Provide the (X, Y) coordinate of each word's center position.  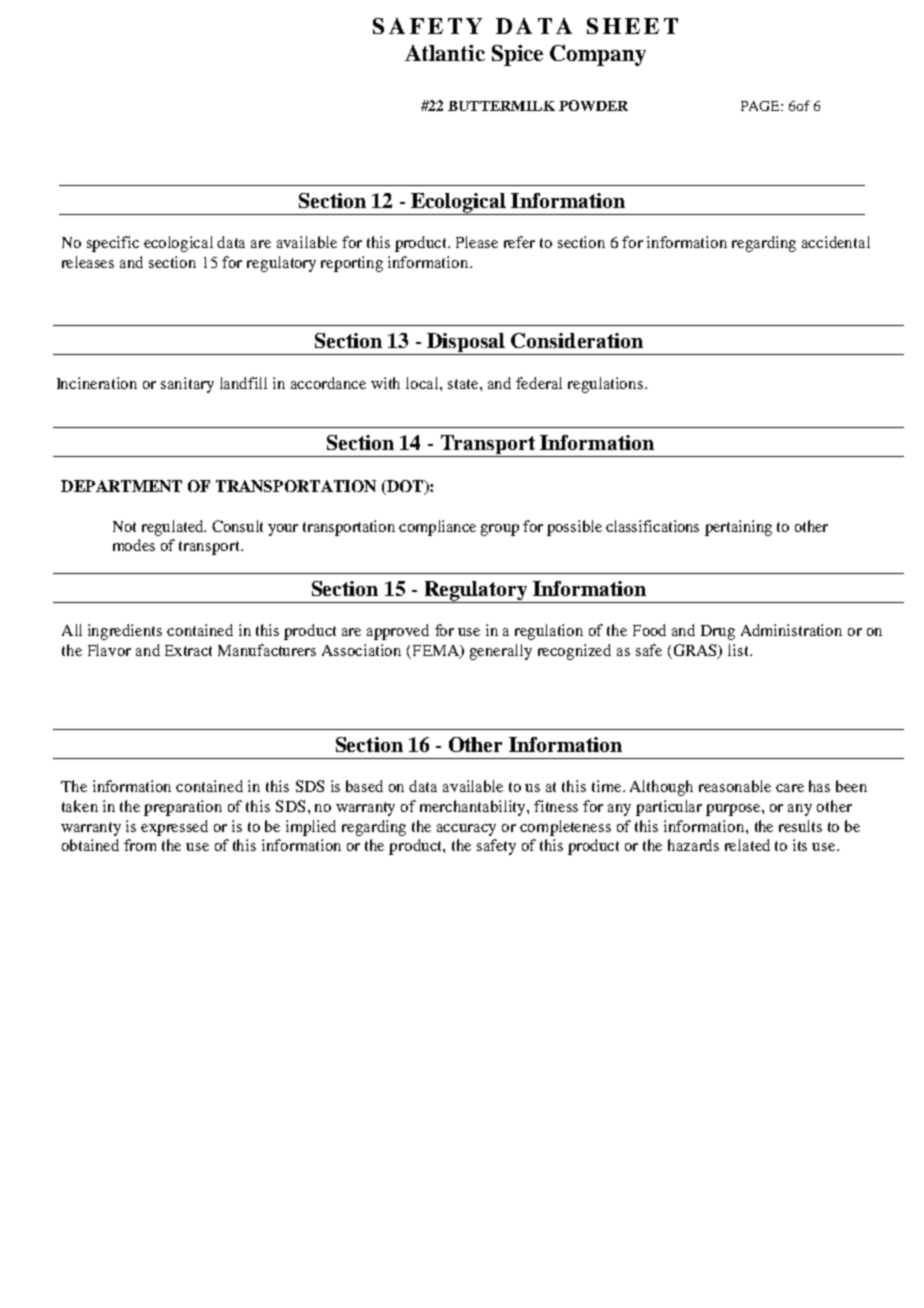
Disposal (466, 344)
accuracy (466, 830)
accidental (836, 242)
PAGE (761, 106)
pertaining (738, 528)
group (500, 530)
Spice (517, 55)
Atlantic (445, 53)
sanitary (187, 385)
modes (134, 545)
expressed (174, 828)
